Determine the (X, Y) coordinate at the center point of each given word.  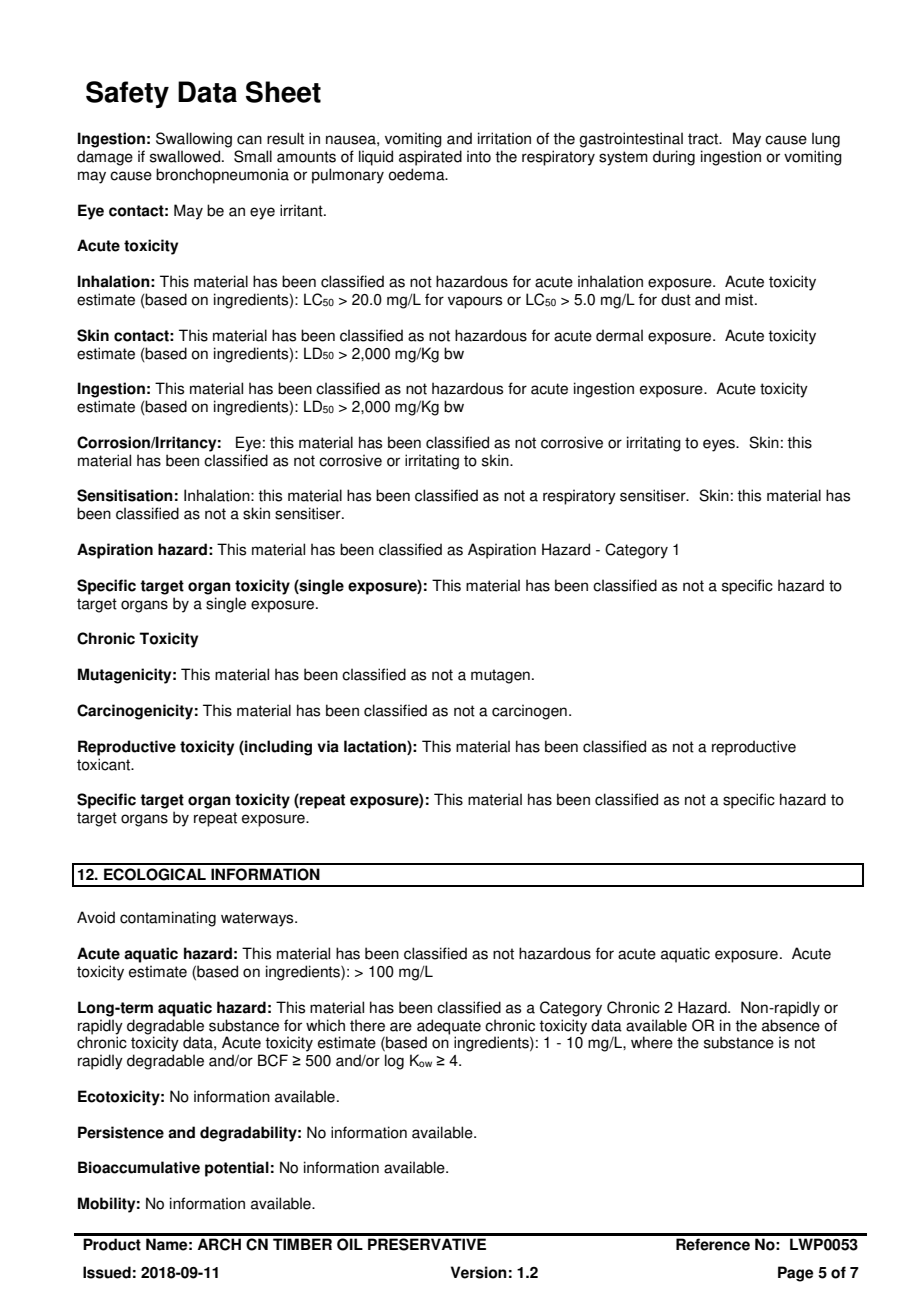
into (479, 156)
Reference (713, 1244)
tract (704, 139)
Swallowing (194, 140)
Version (479, 1272)
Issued (107, 1272)
